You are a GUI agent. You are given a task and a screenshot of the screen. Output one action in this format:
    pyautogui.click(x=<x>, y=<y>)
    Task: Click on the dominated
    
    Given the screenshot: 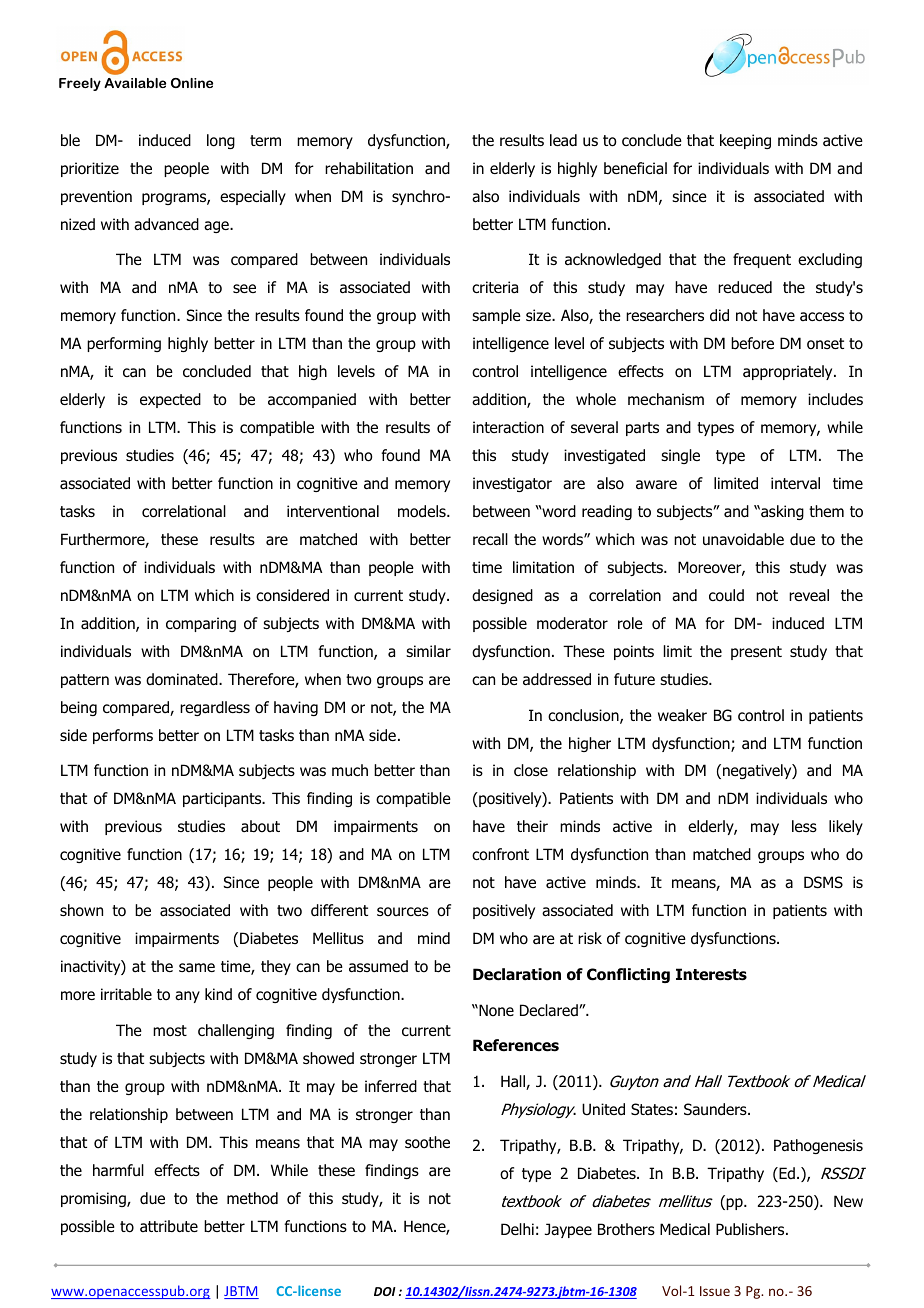 What is the action you would take?
    pyautogui.click(x=183, y=679)
